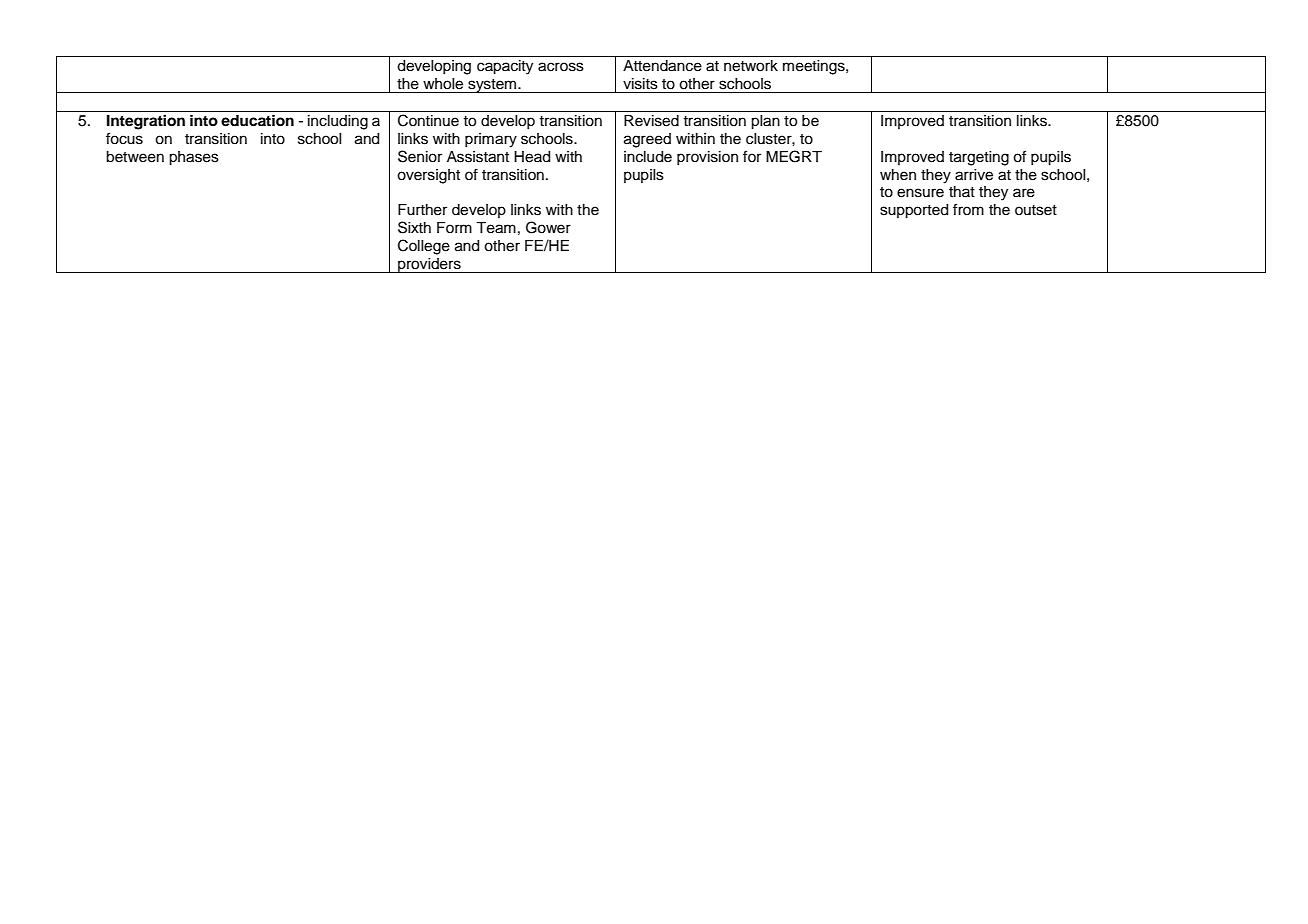  What do you see at coordinates (429, 265) in the document?
I see `providers` at bounding box center [429, 265].
